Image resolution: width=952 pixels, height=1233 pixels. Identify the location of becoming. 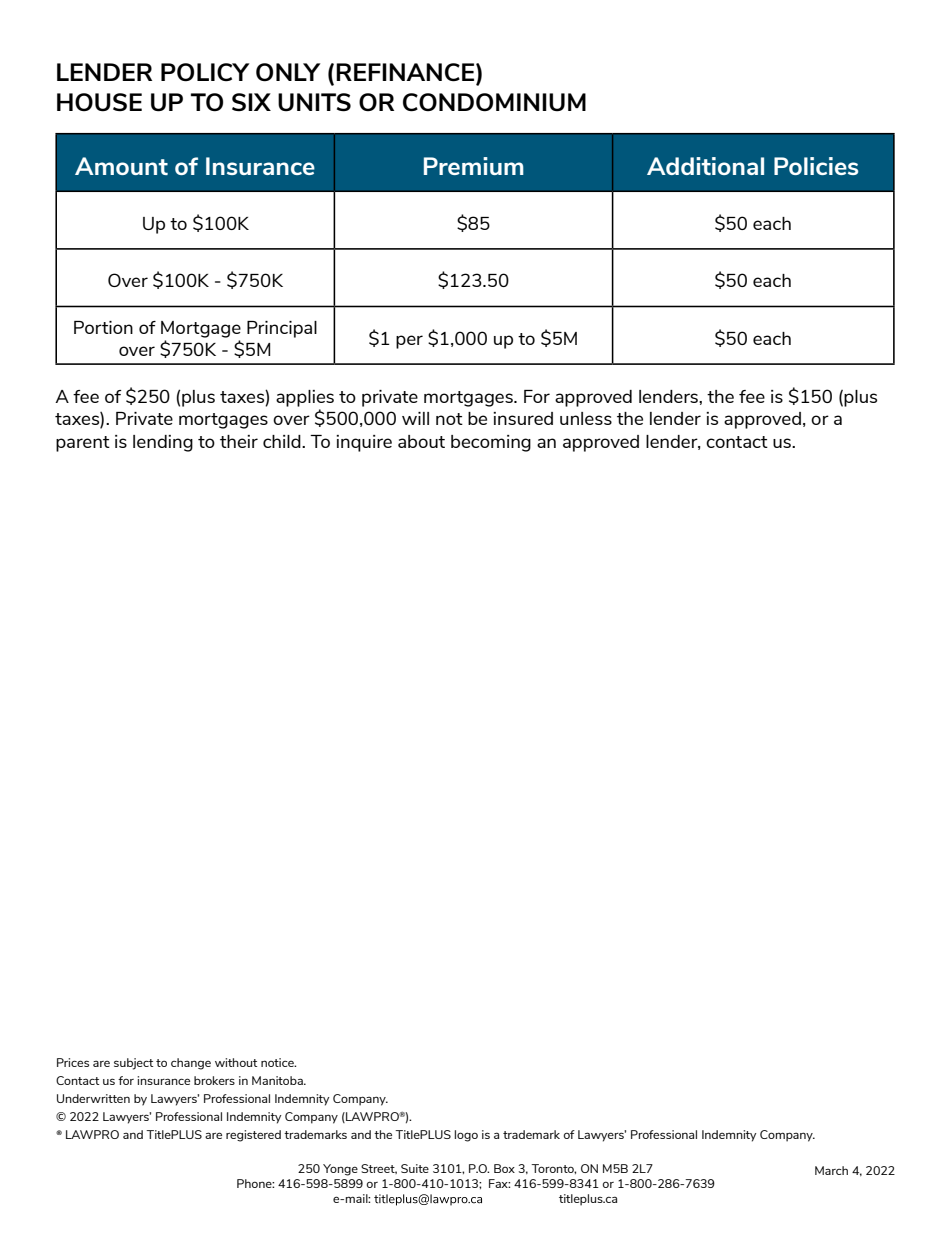
(491, 443).
